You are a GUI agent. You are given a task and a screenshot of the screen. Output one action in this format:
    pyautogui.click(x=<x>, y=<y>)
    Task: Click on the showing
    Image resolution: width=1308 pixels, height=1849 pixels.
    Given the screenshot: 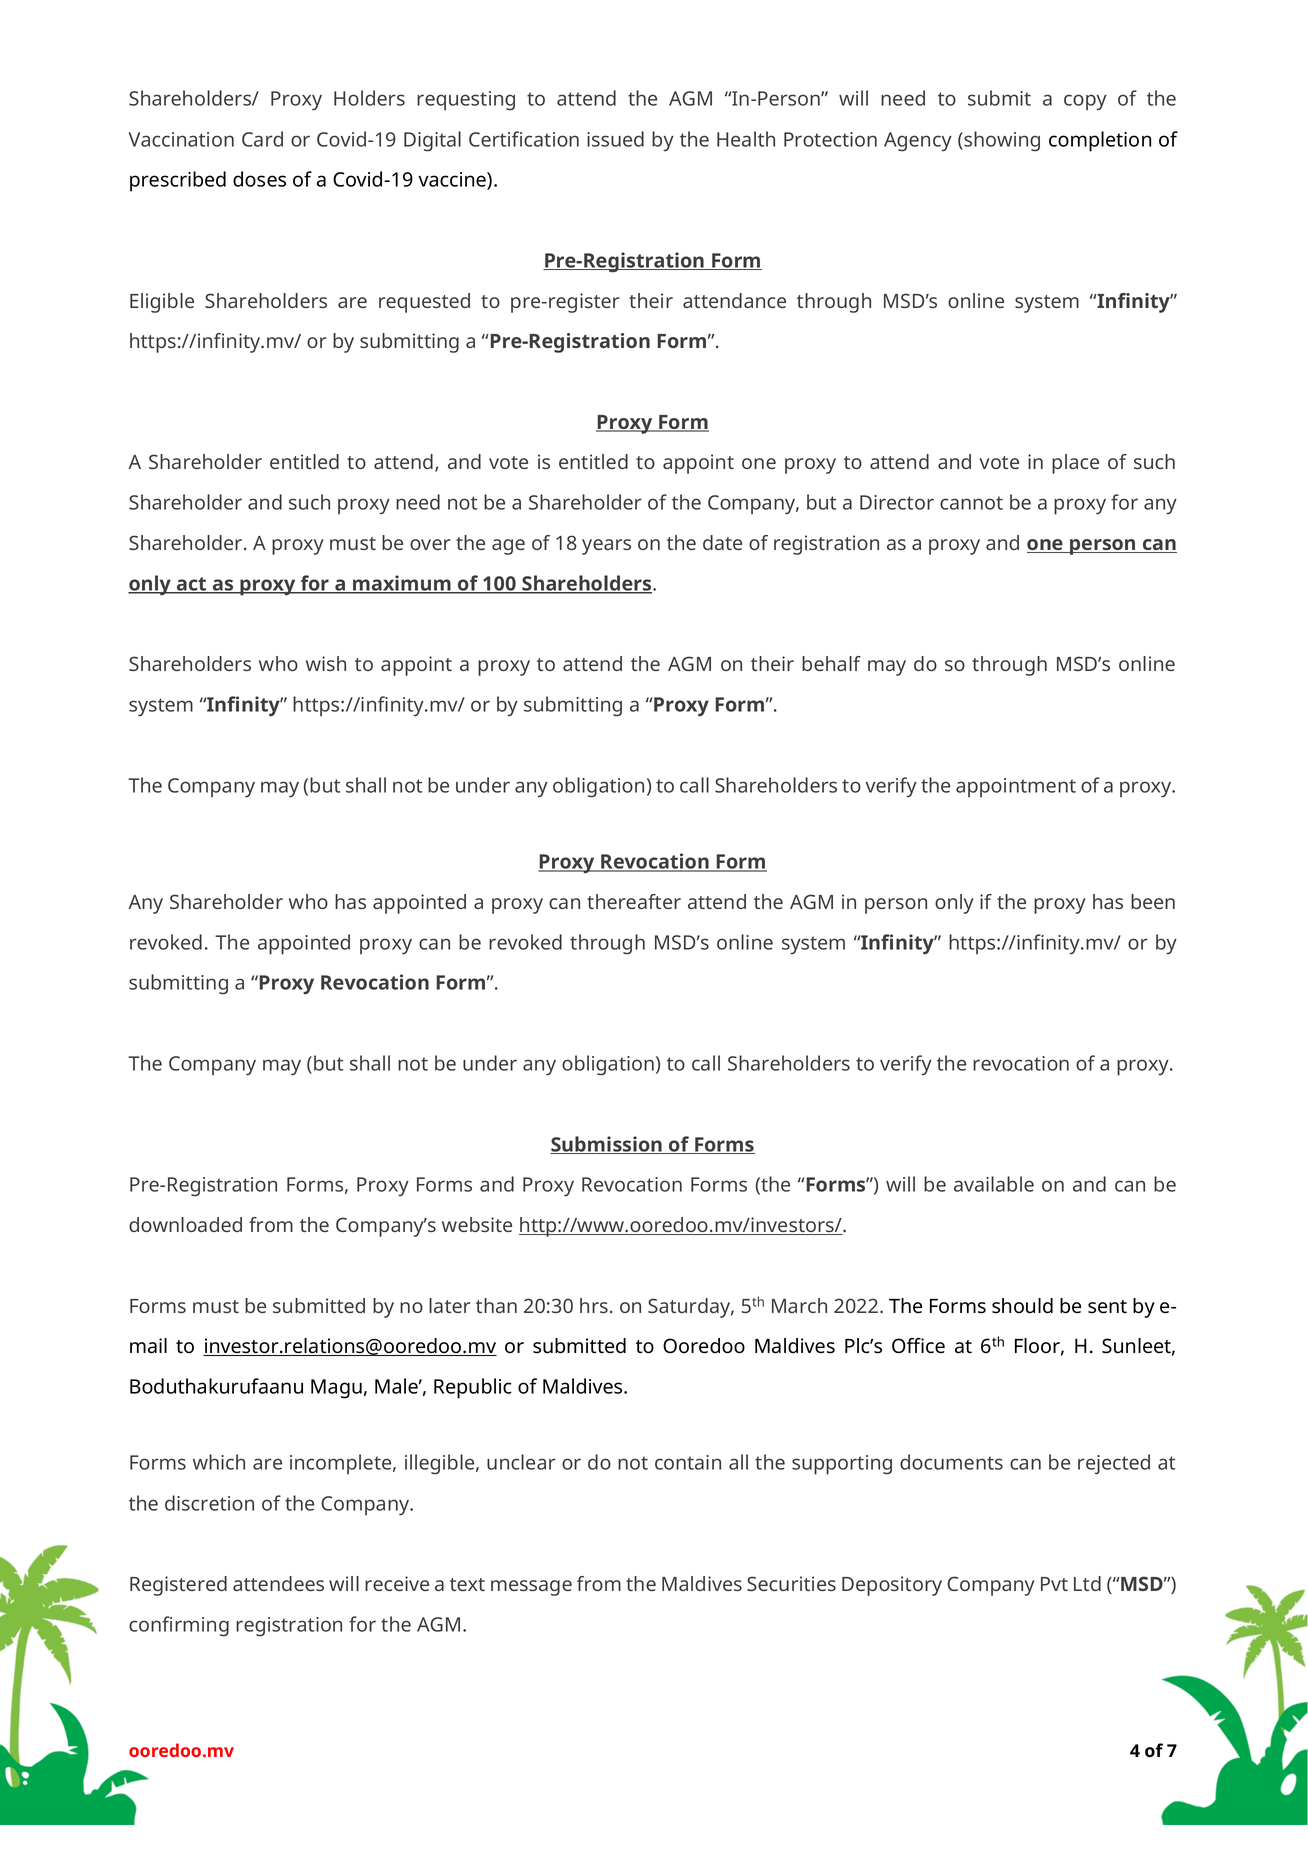 What is the action you would take?
    pyautogui.click(x=1001, y=141)
